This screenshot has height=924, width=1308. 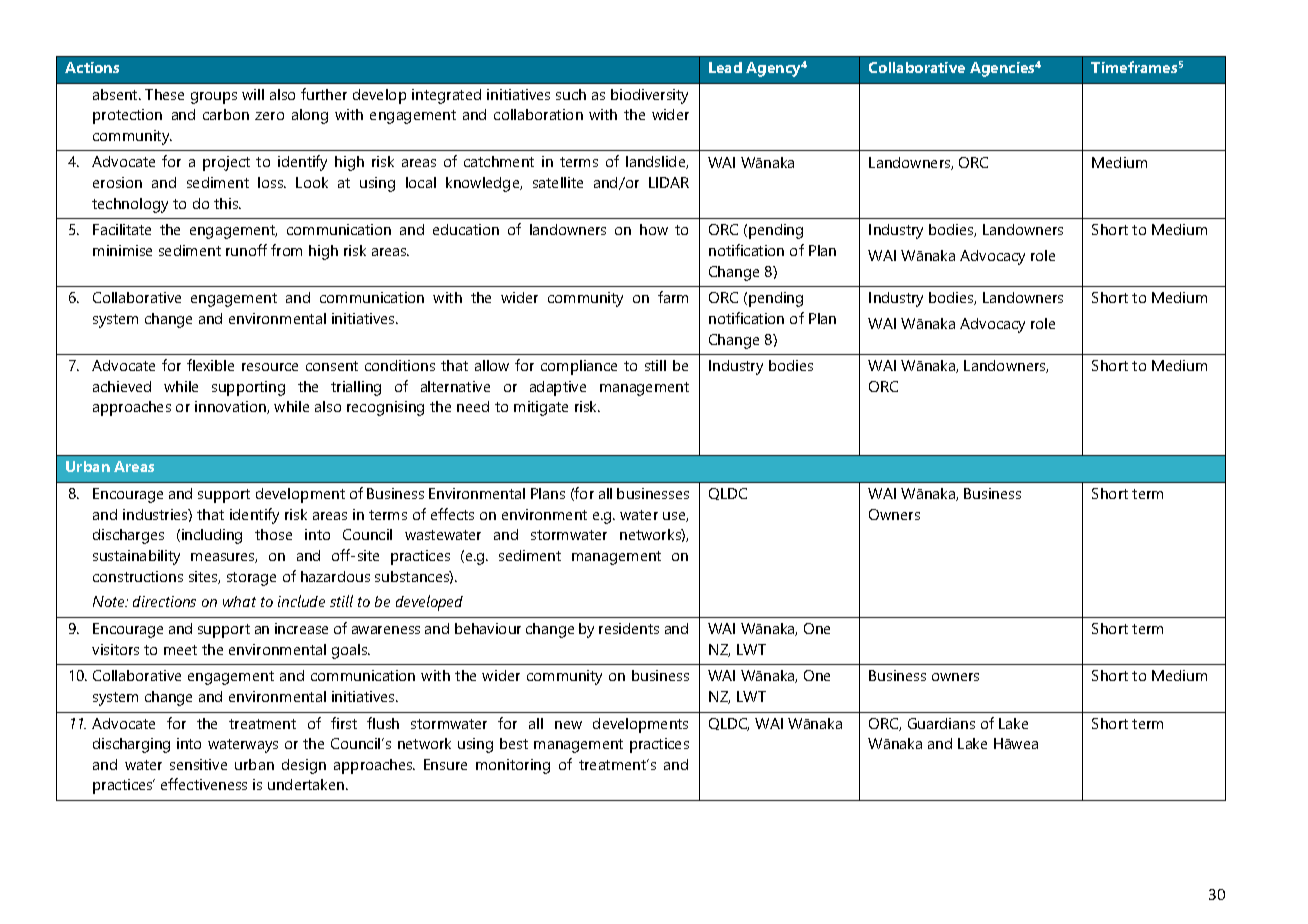 What do you see at coordinates (466, 229) in the screenshot?
I see `education` at bounding box center [466, 229].
